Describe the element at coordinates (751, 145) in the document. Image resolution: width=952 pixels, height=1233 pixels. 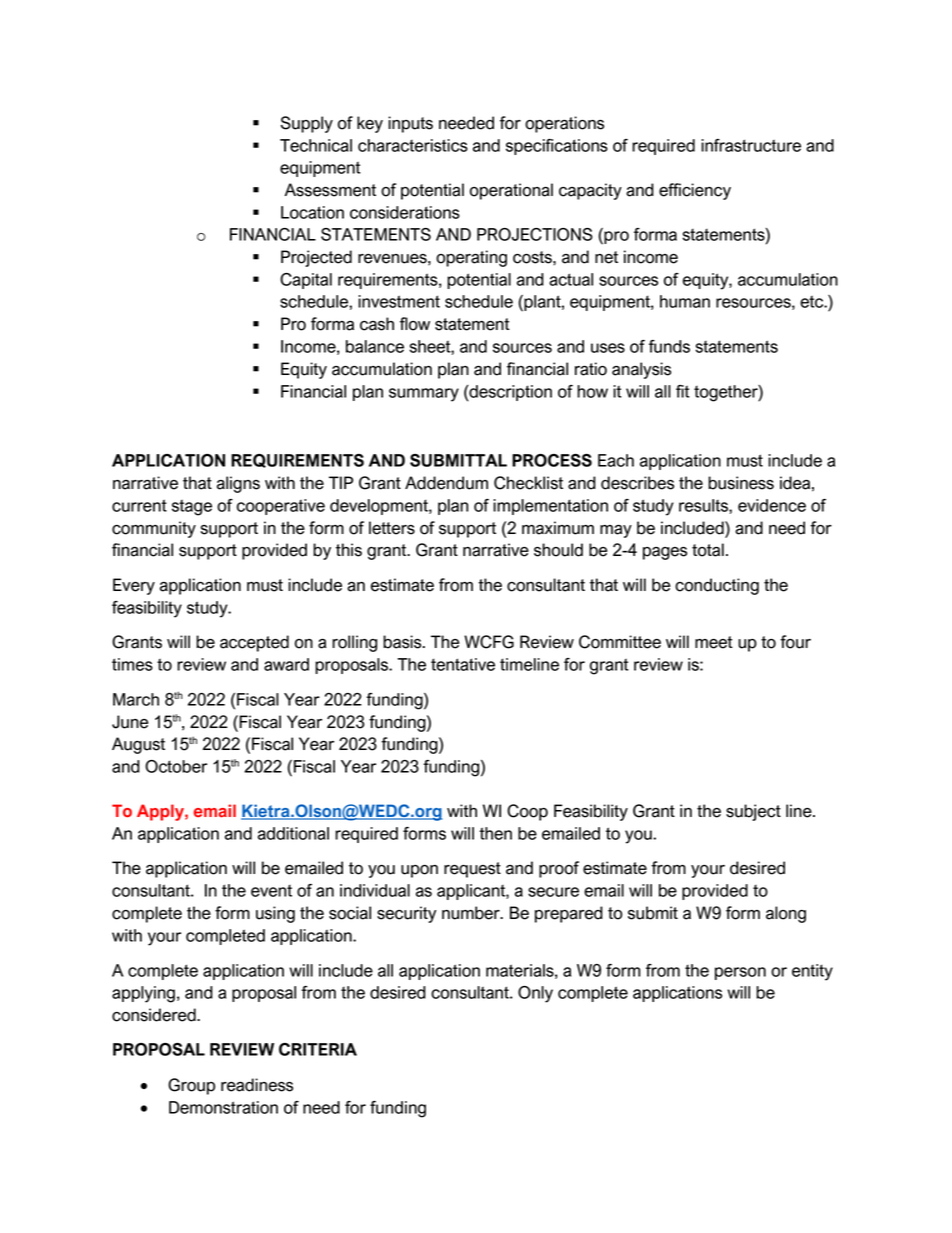
I see `infrastructure` at that location.
